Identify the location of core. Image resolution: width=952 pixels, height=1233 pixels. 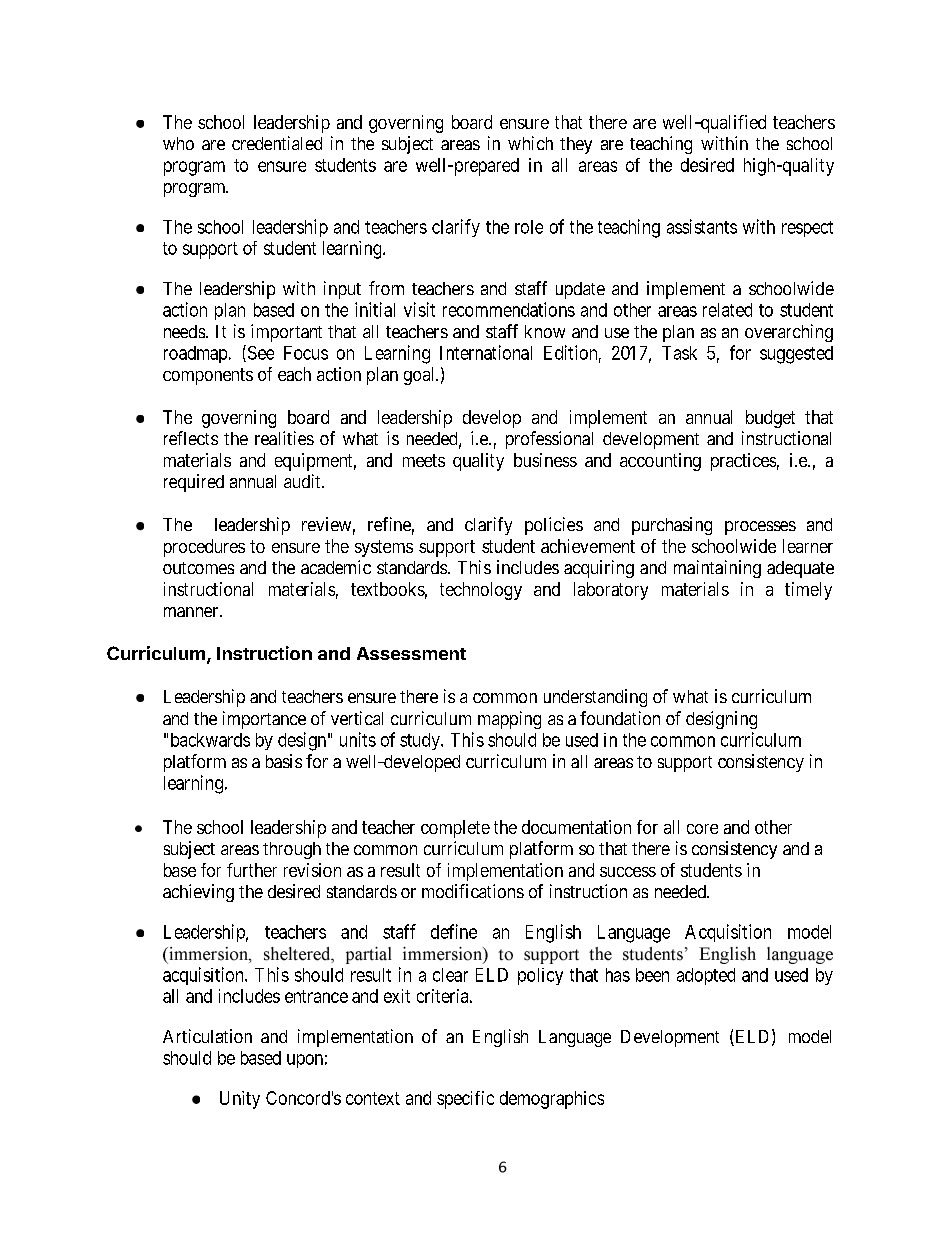
(702, 829).
